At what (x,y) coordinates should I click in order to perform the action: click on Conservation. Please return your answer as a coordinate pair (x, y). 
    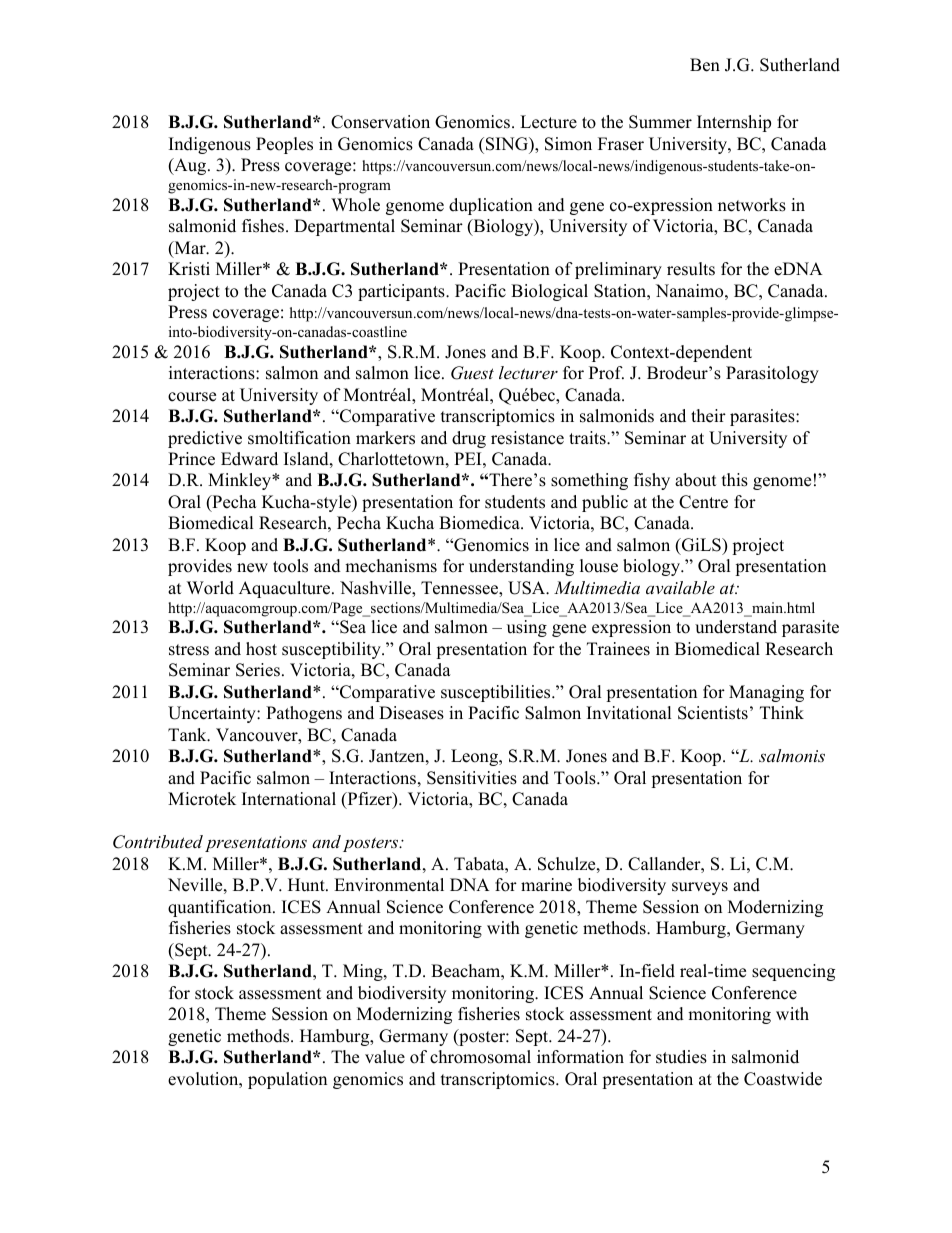
    Looking at the image, I should click on (380, 122).
